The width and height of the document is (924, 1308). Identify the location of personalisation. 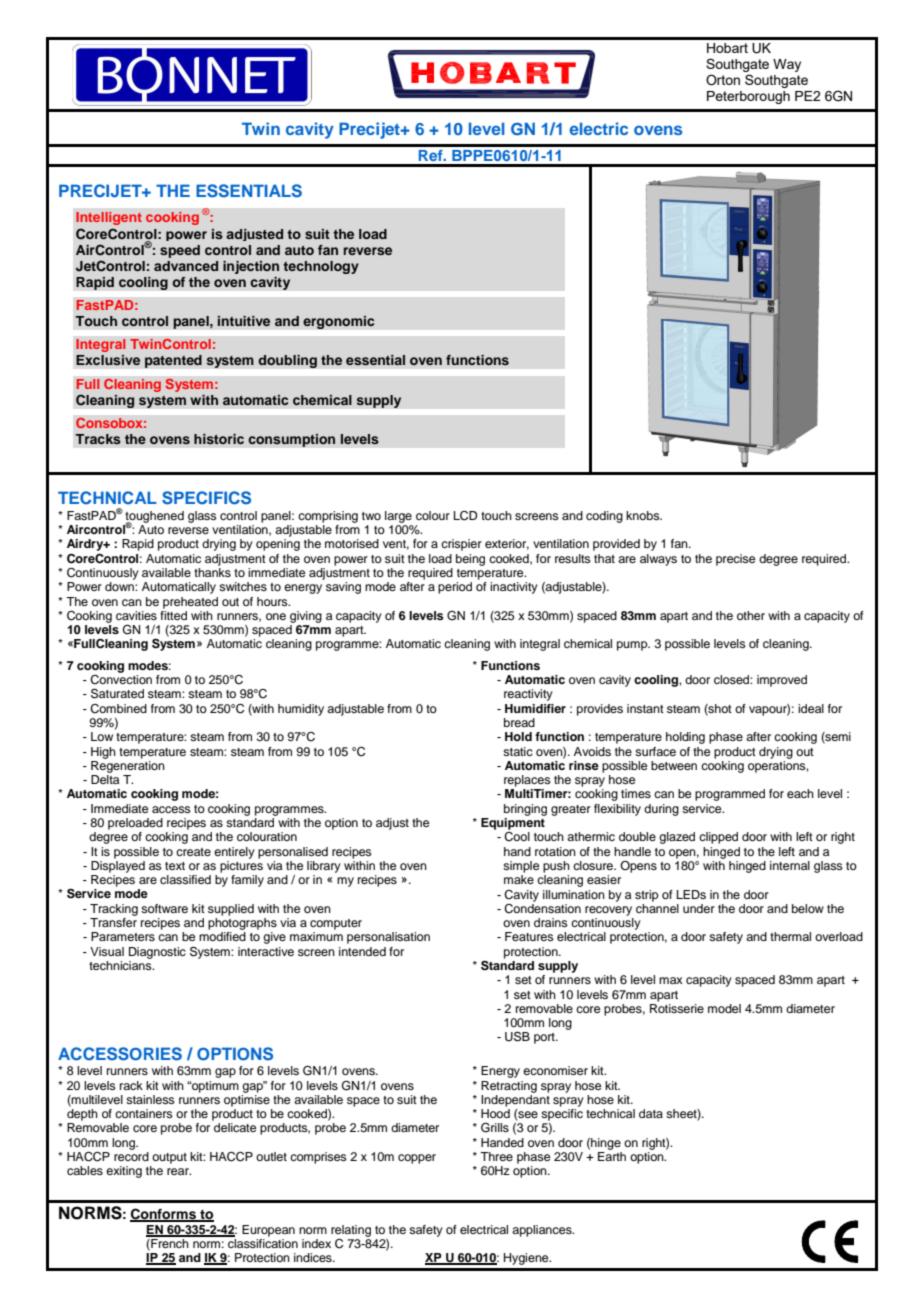
(388, 938).
